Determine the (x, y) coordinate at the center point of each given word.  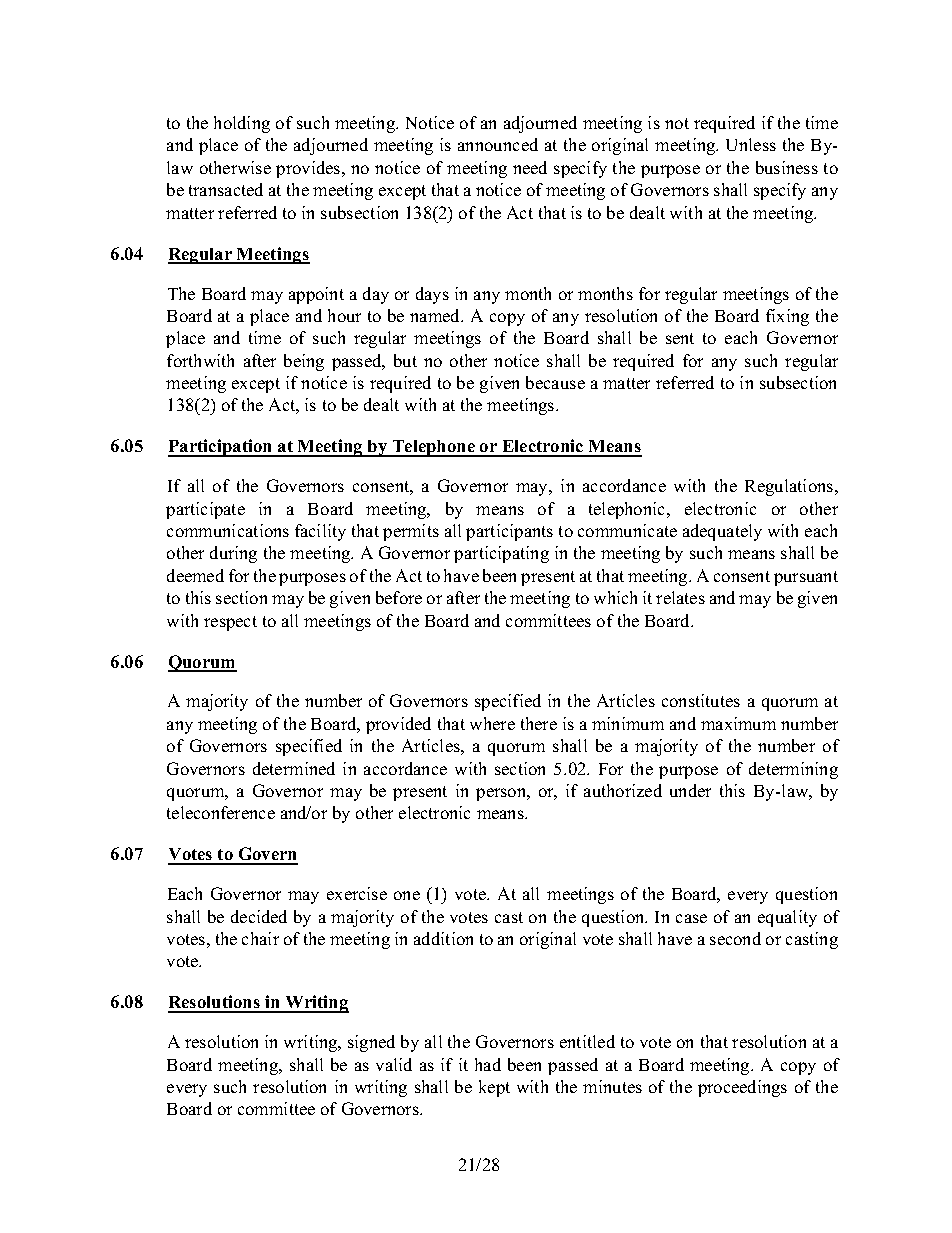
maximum (738, 723)
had (488, 1064)
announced (498, 144)
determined (294, 768)
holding (242, 124)
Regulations (790, 487)
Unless (751, 144)
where (492, 723)
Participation (221, 448)
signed (371, 1043)
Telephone (434, 448)
